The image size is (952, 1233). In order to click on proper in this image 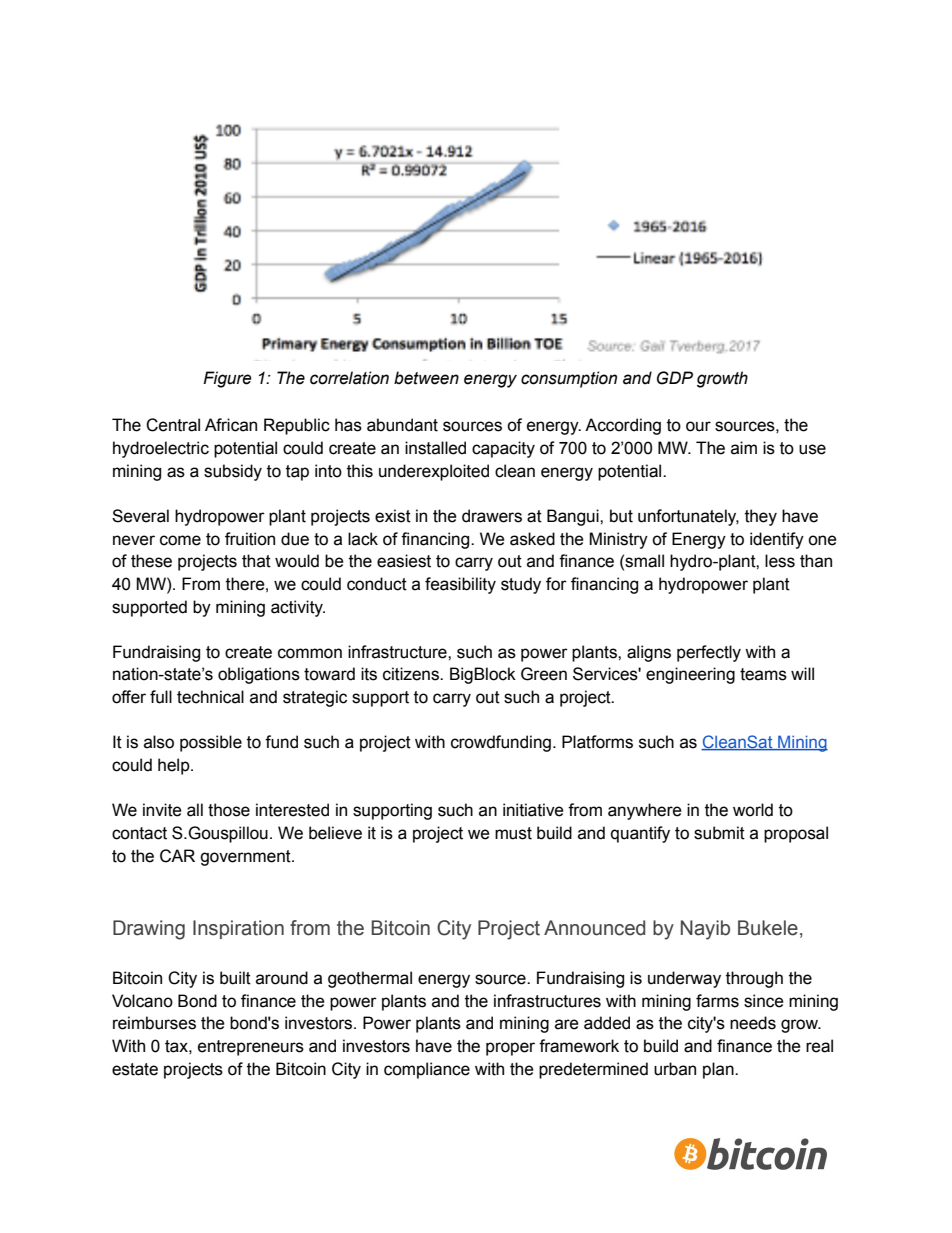, I will do `click(510, 1049)`.
